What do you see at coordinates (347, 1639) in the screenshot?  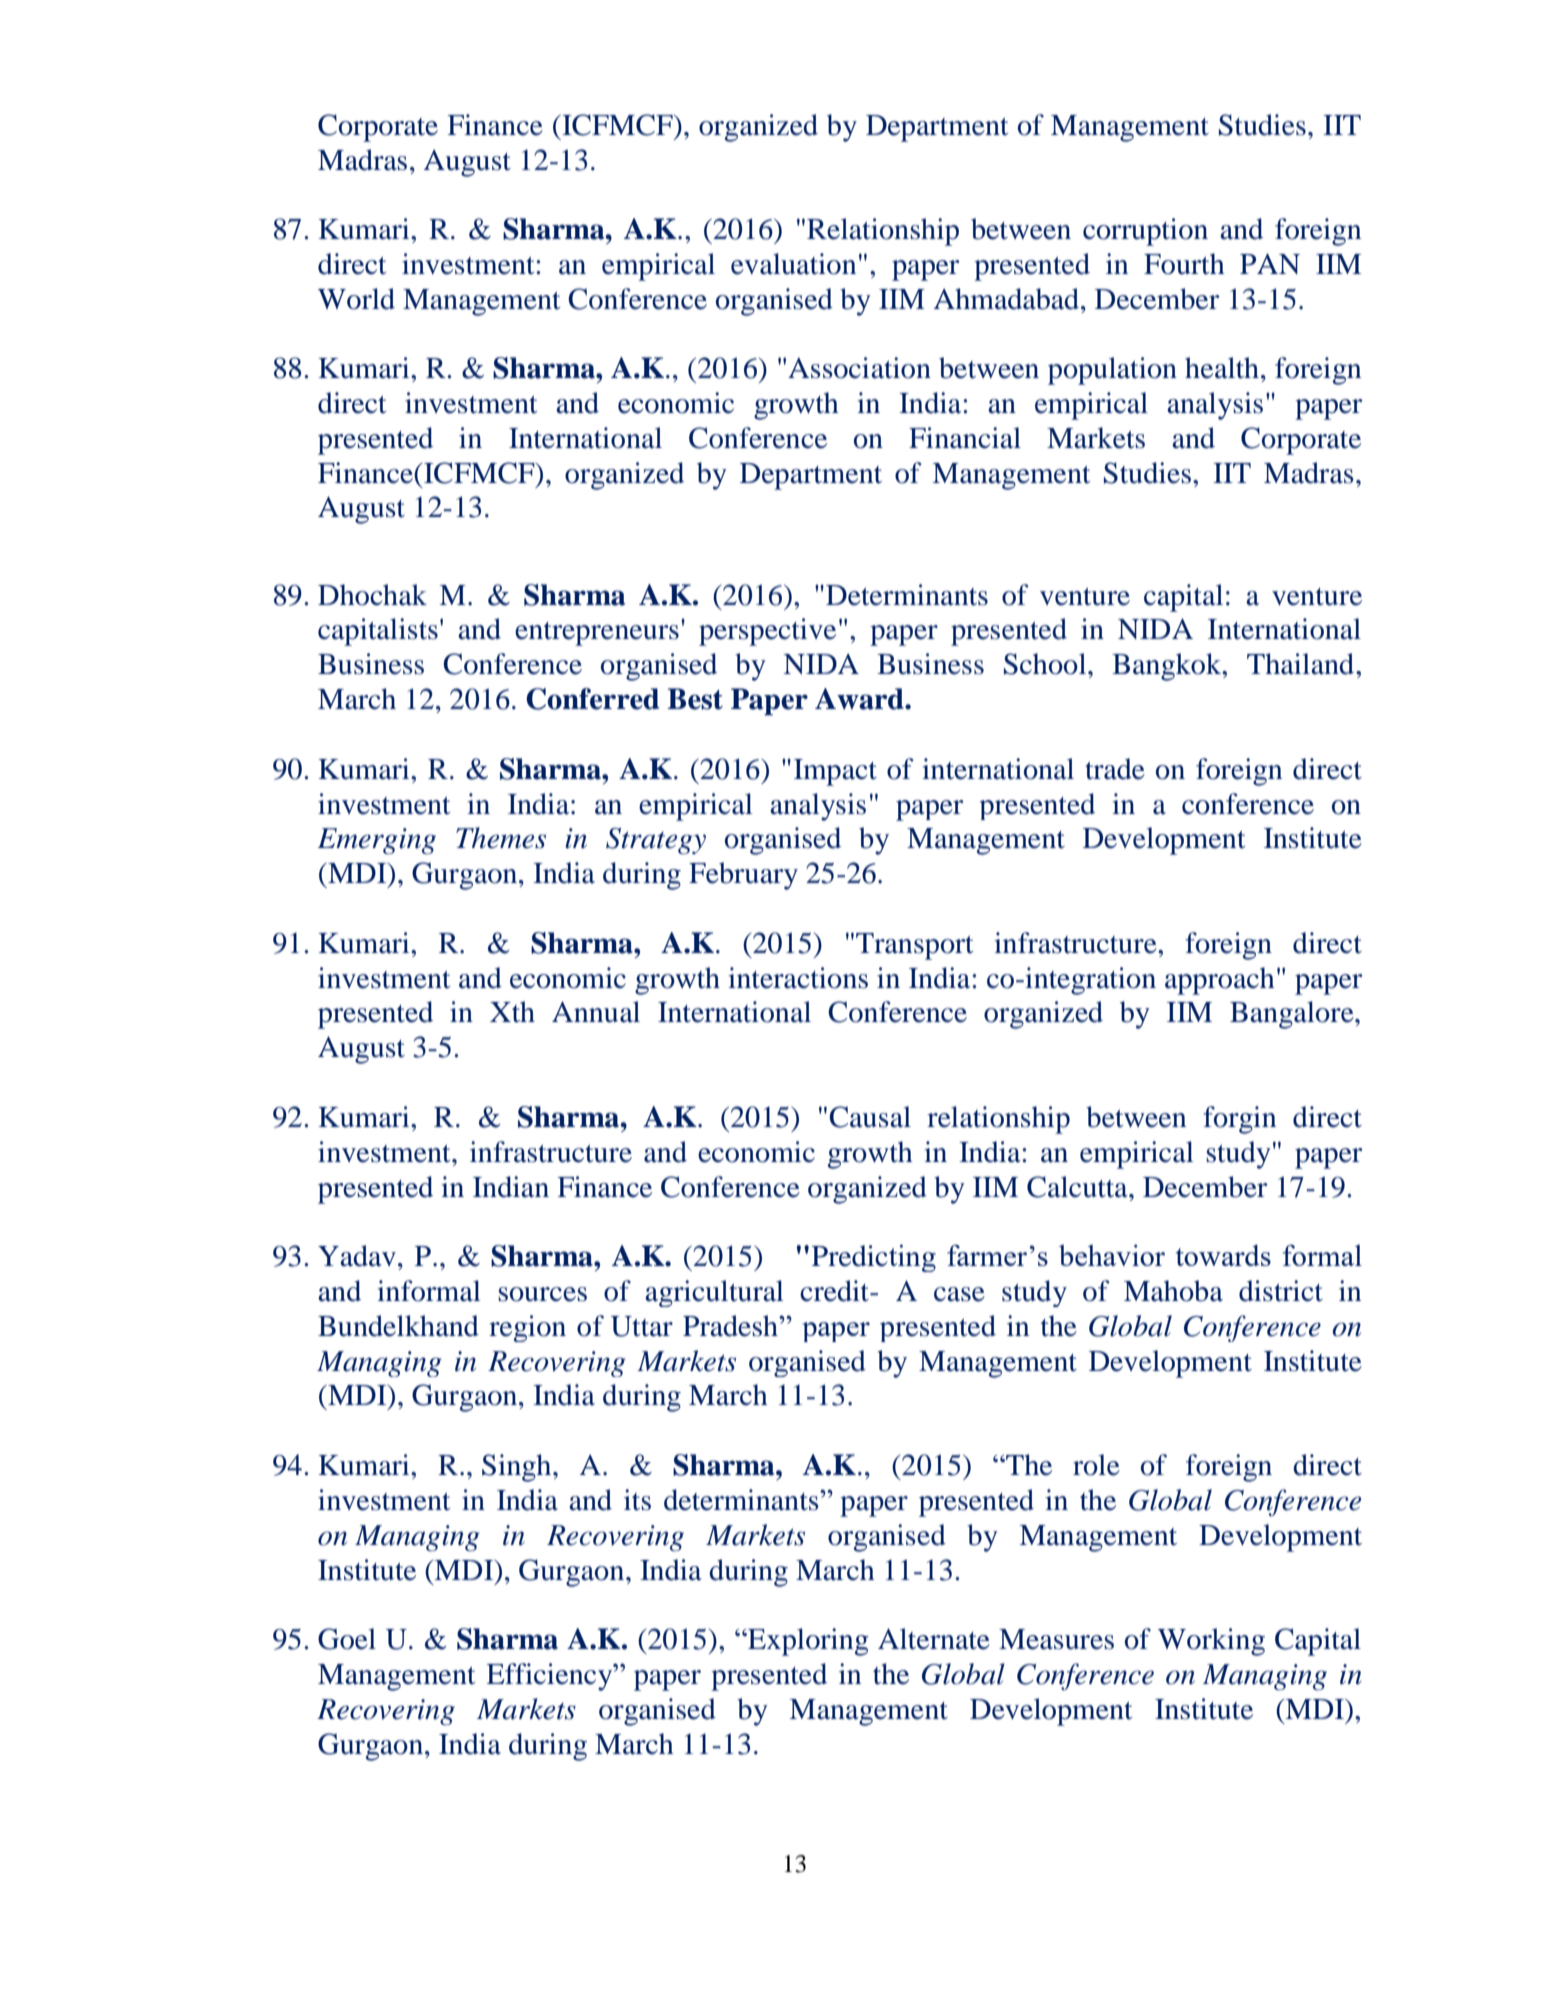 I see `Goel` at bounding box center [347, 1639].
